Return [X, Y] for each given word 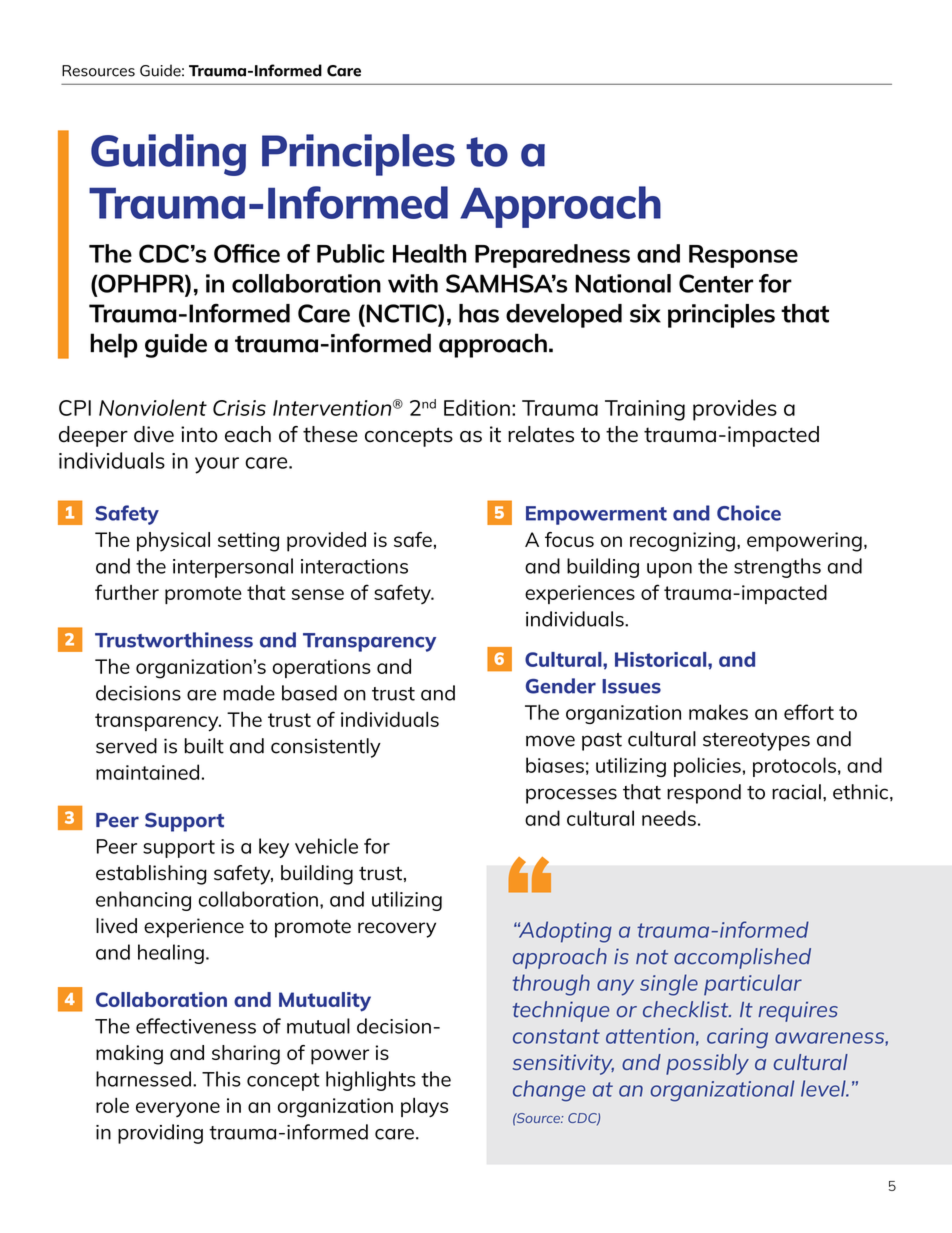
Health [430, 253]
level [824, 1088]
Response [743, 256]
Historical [662, 659]
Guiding [168, 155]
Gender [561, 686]
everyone [178, 1109]
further [127, 592]
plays [424, 1108]
